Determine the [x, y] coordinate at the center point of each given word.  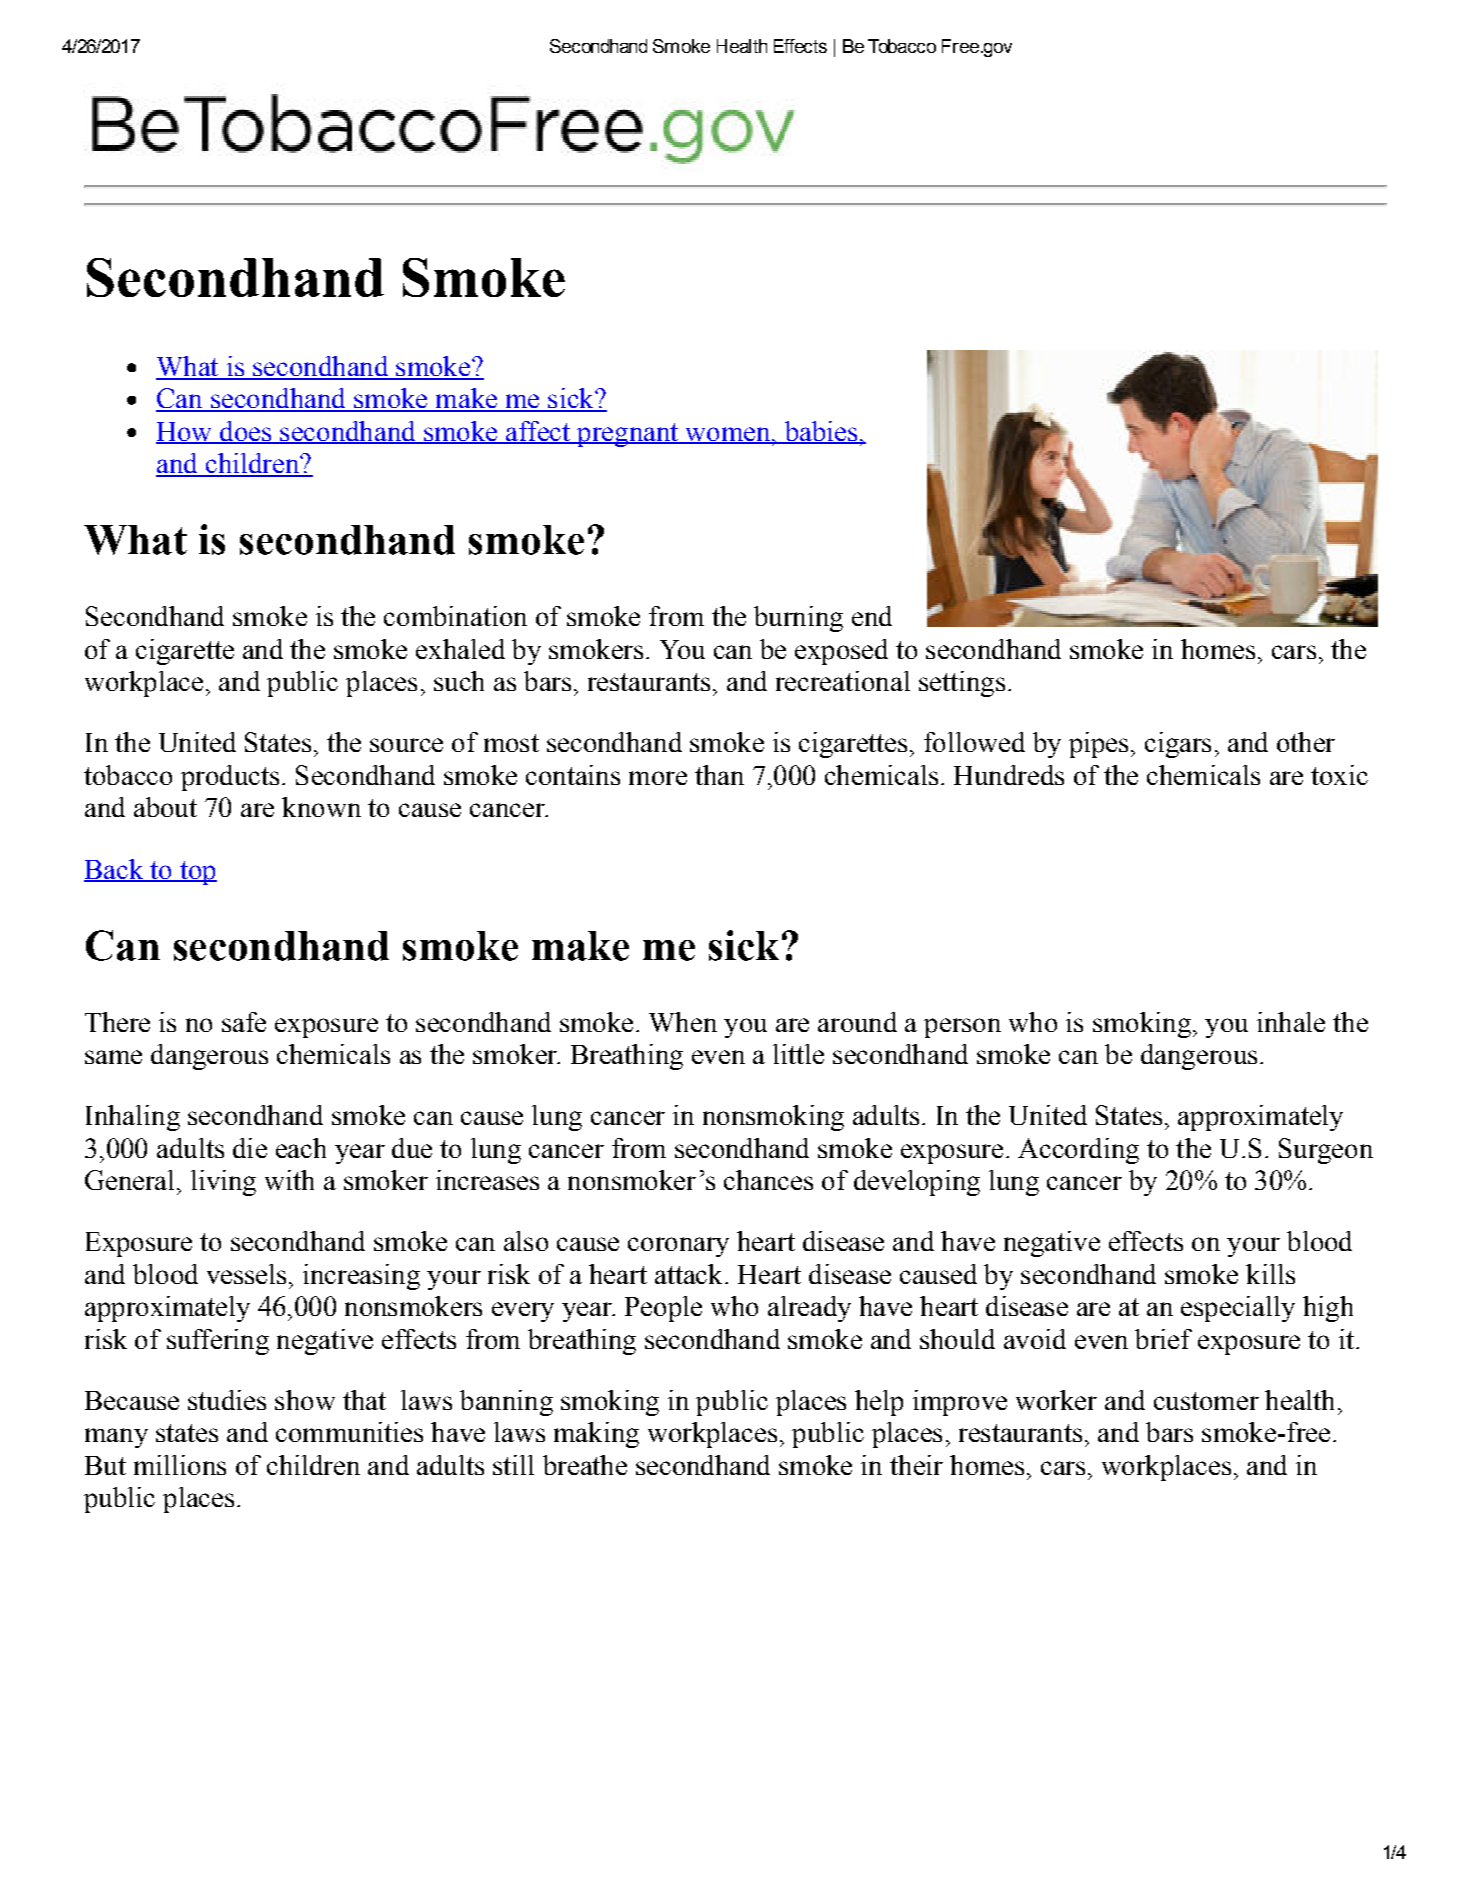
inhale [1291, 1022]
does [246, 432]
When [683, 1022]
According [1078, 1151]
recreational [843, 681]
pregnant [628, 435]
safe [244, 1022]
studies [227, 1400]
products [230, 778]
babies [821, 432]
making [596, 1435]
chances [768, 1180]
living [223, 1183]
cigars [1178, 745]
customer [1206, 1401]
